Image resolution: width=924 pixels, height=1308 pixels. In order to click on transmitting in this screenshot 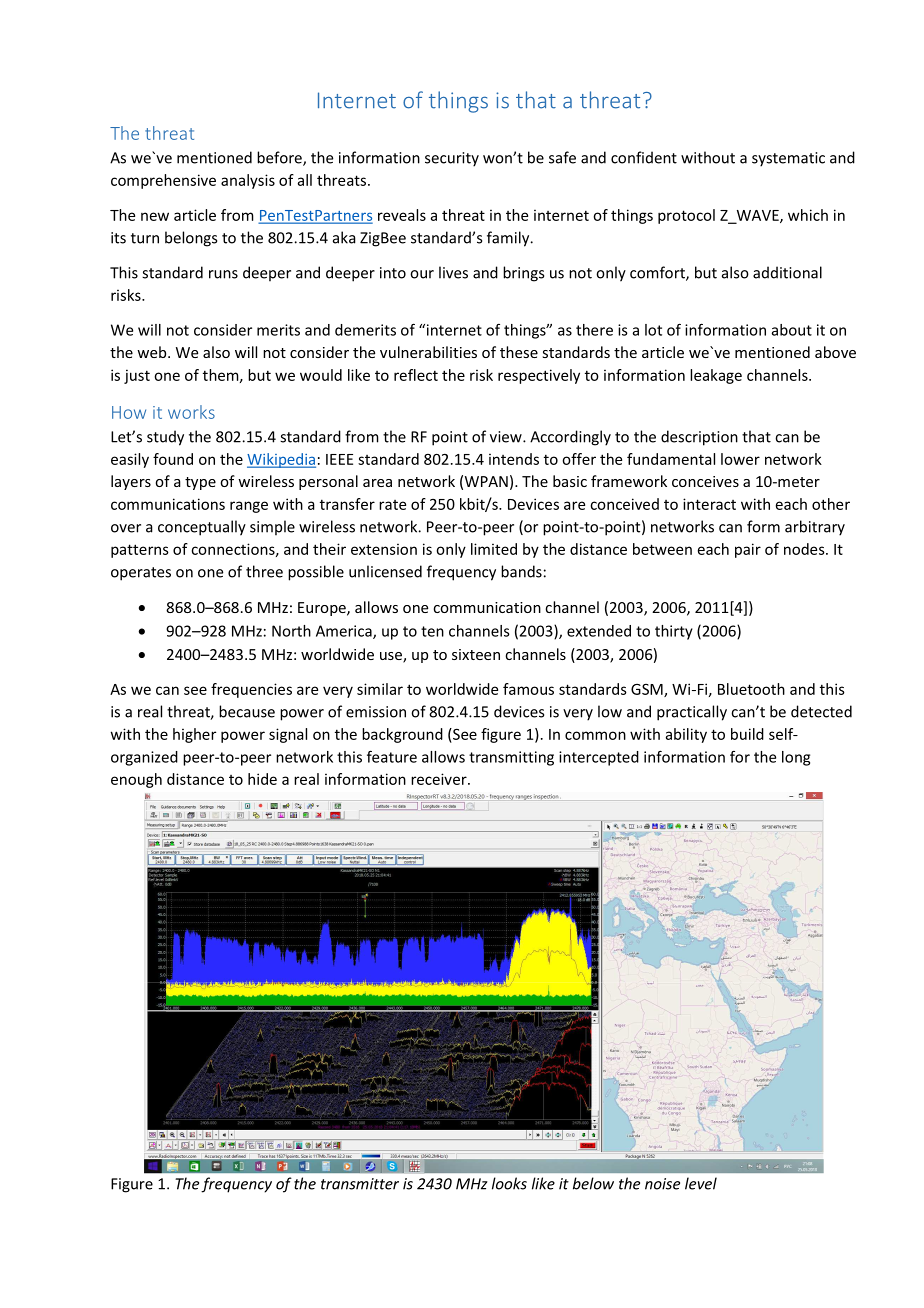, I will do `click(511, 758)`.
